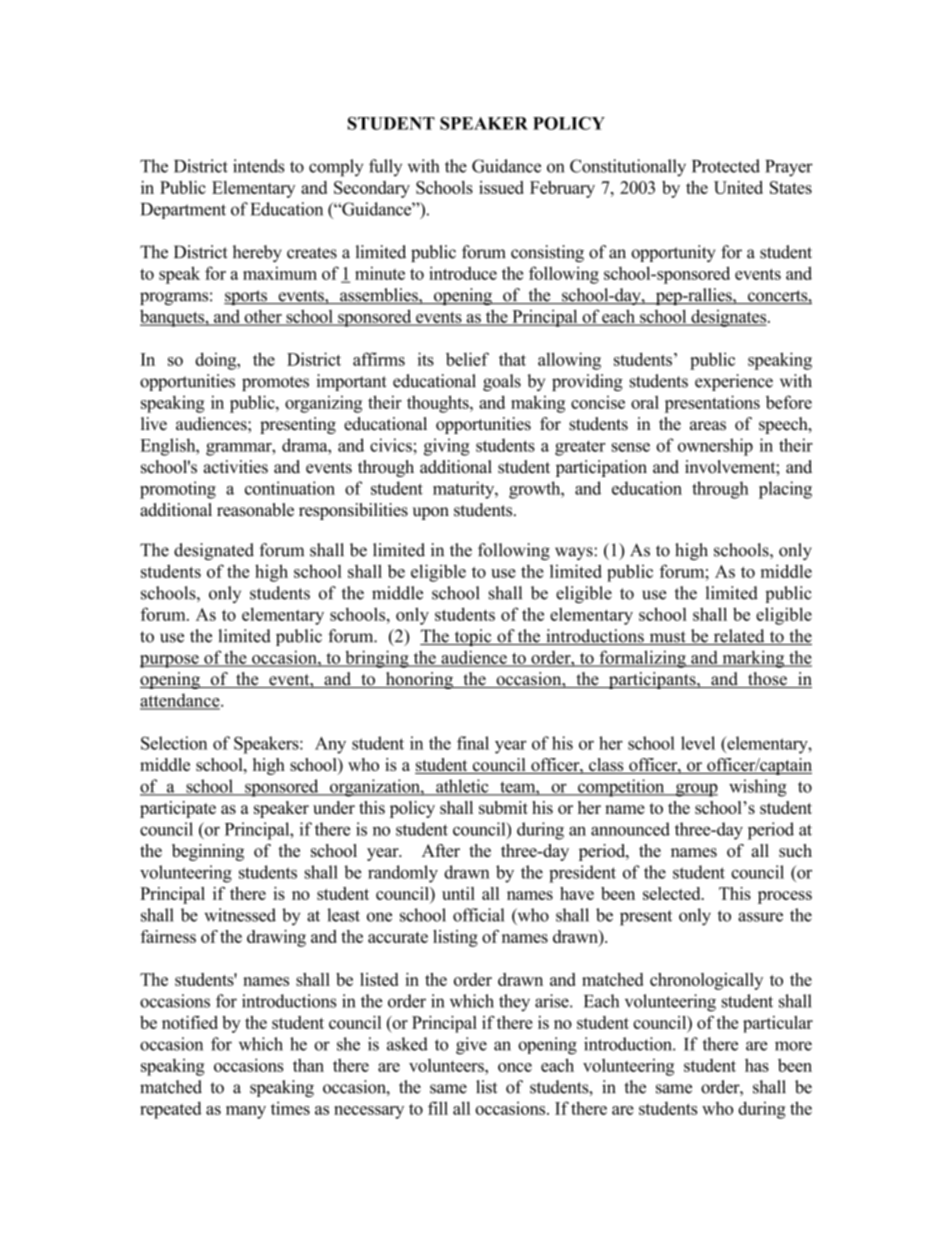  What do you see at coordinates (501, 187) in the page?
I see `issued` at bounding box center [501, 187].
